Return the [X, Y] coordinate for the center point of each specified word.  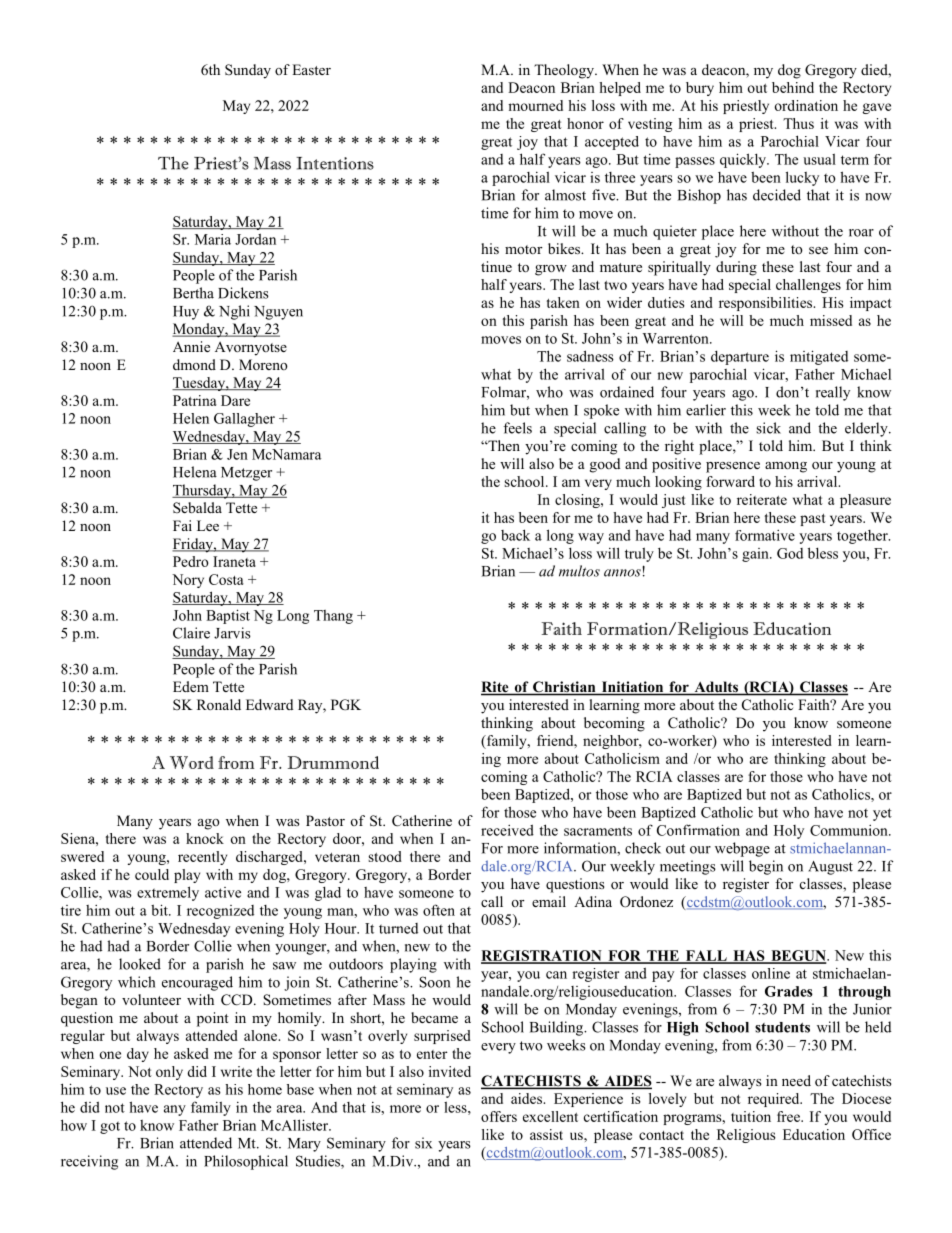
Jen [237, 454]
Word [192, 762]
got [110, 1127]
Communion [850, 830]
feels [517, 428]
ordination [806, 105]
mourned [535, 105]
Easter [311, 69]
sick [768, 428]
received [507, 830]
